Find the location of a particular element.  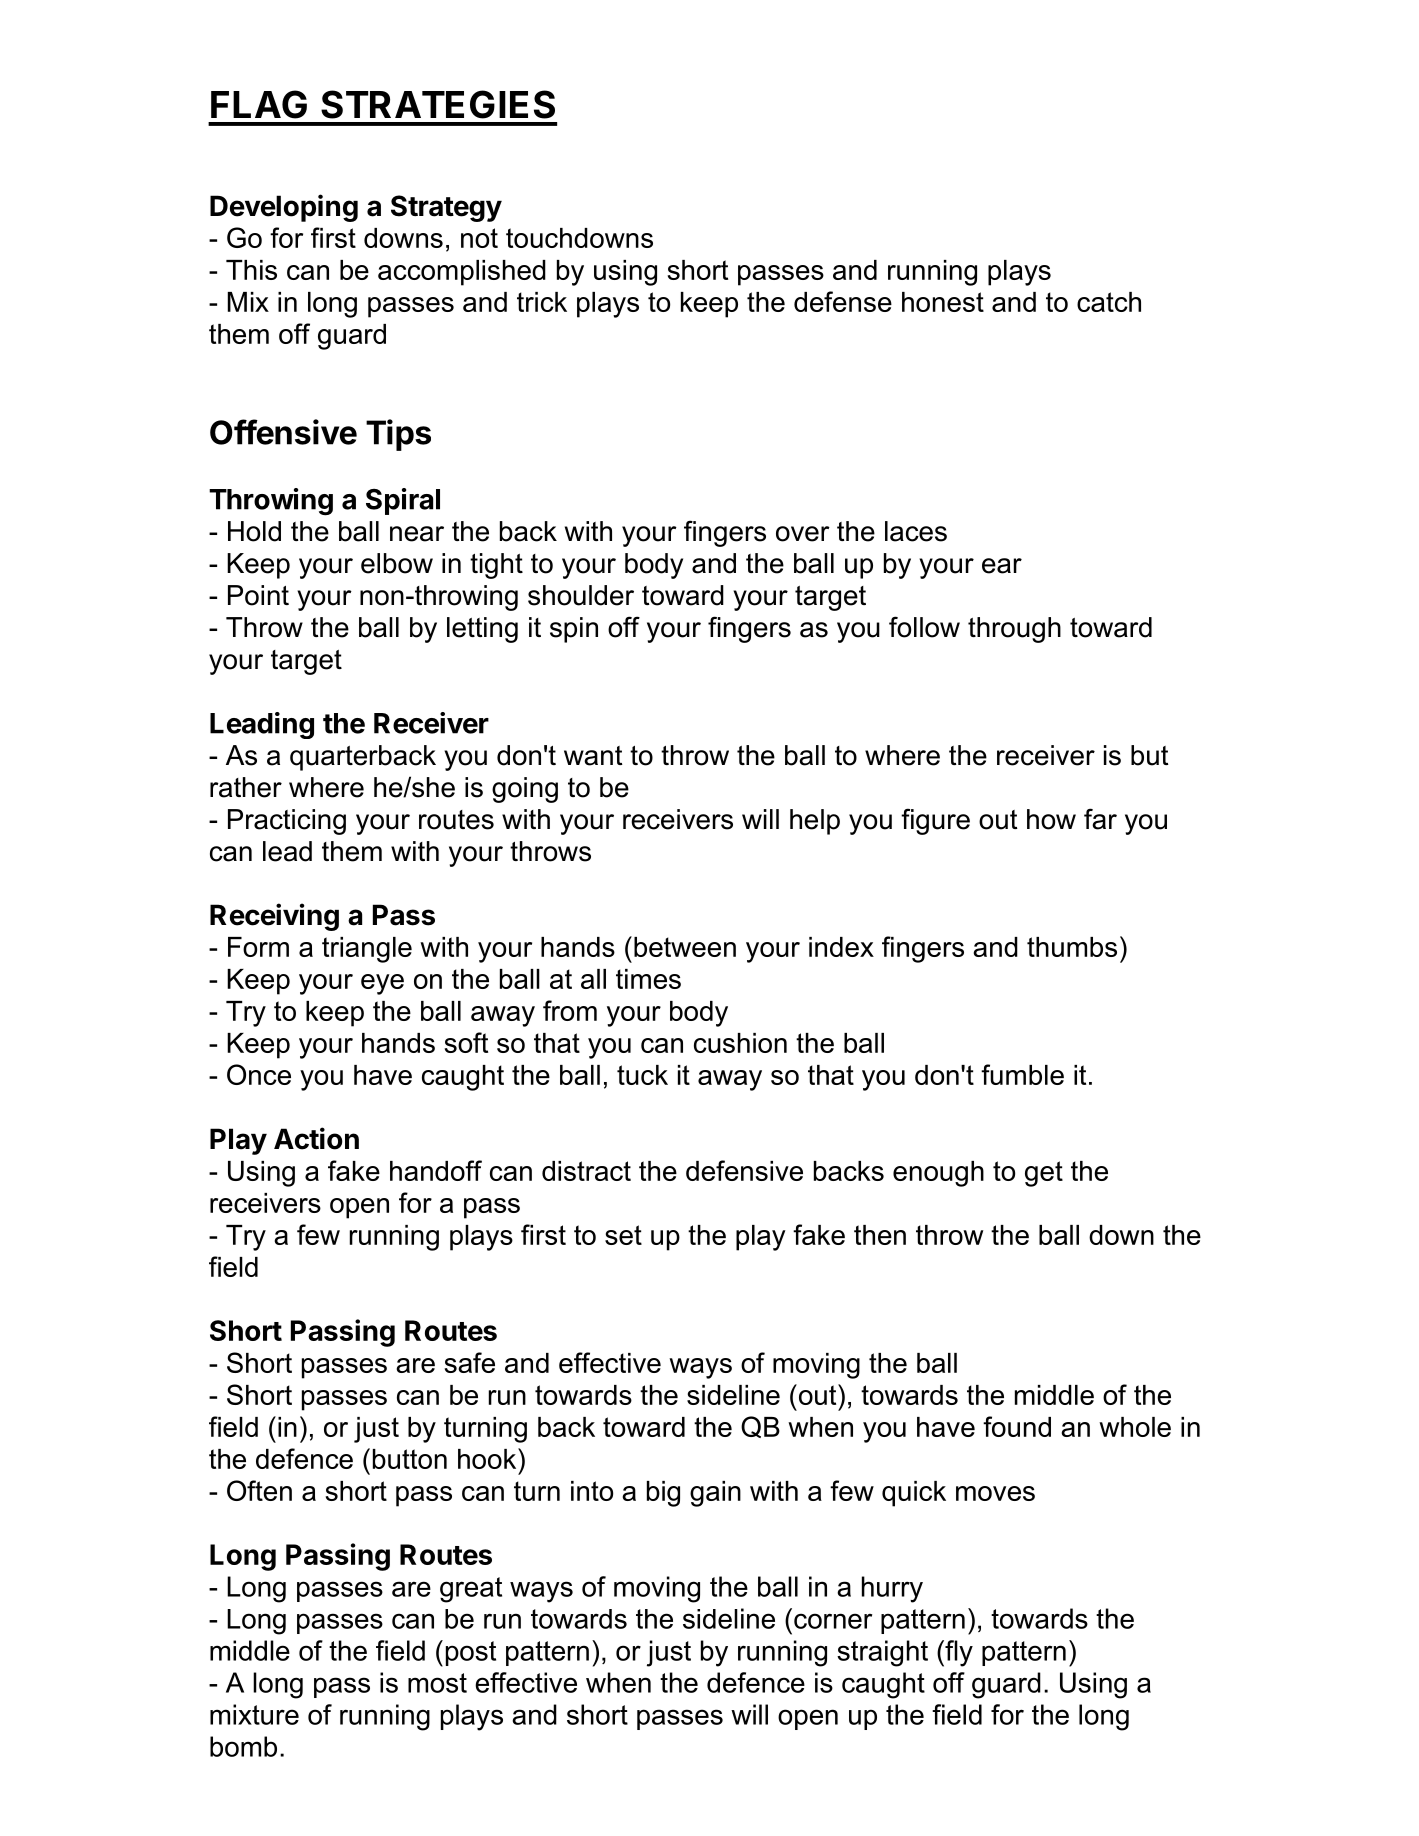

tuck is located at coordinates (642, 1075).
